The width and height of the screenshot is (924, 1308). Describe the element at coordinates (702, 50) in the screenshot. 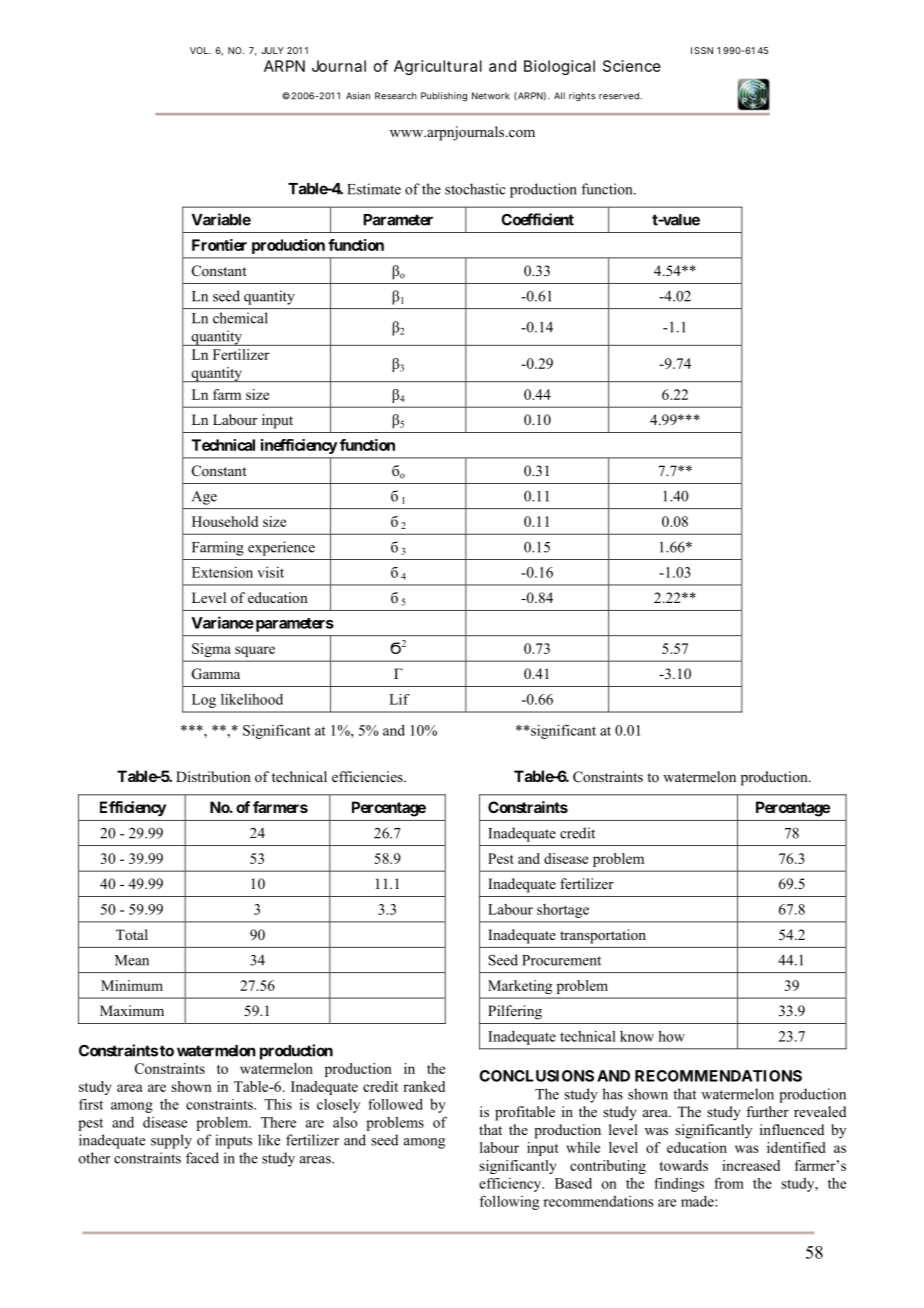

I see `ISSN` at that location.
